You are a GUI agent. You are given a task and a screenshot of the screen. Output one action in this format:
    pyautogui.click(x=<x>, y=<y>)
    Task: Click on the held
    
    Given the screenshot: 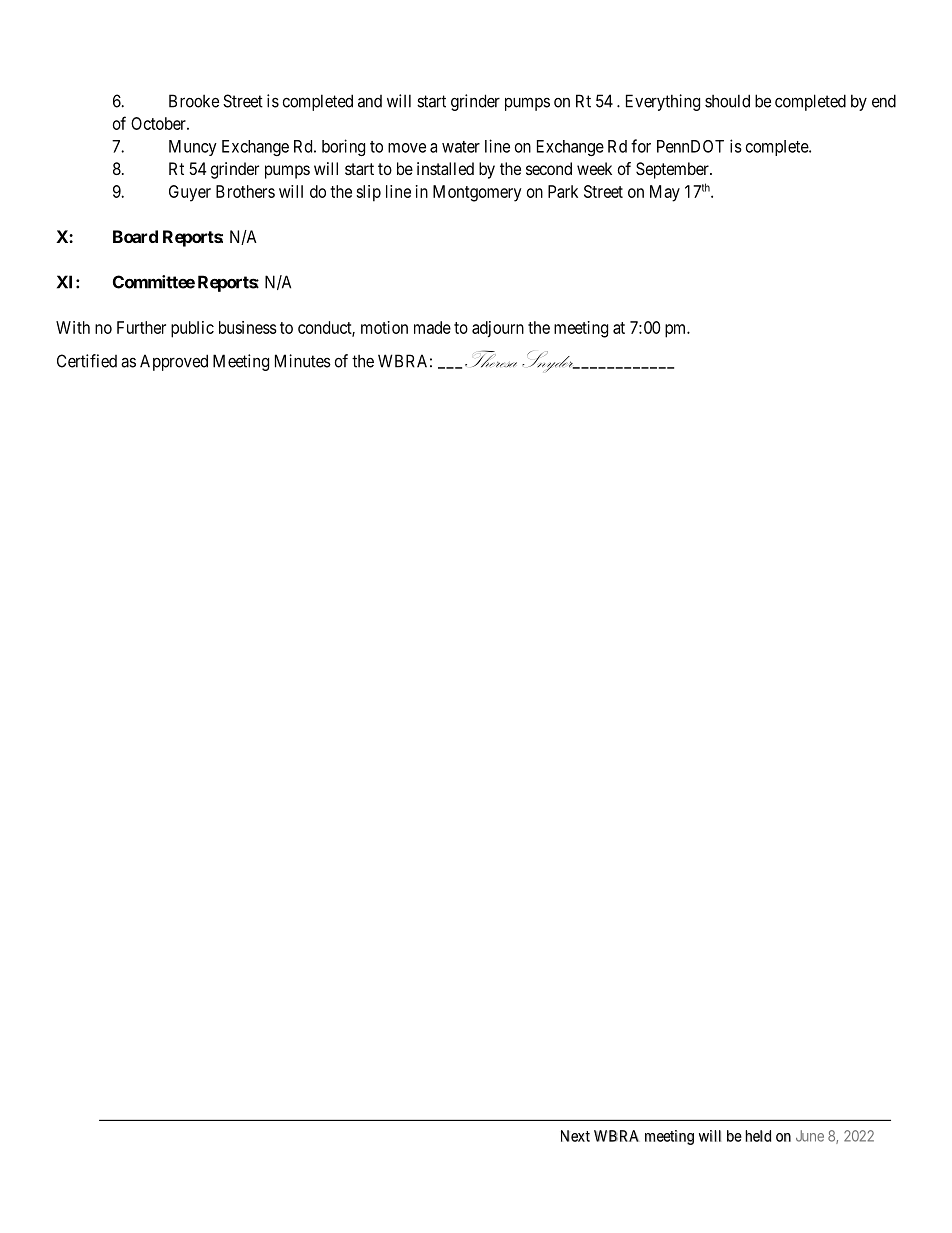 What is the action you would take?
    pyautogui.click(x=758, y=1136)
